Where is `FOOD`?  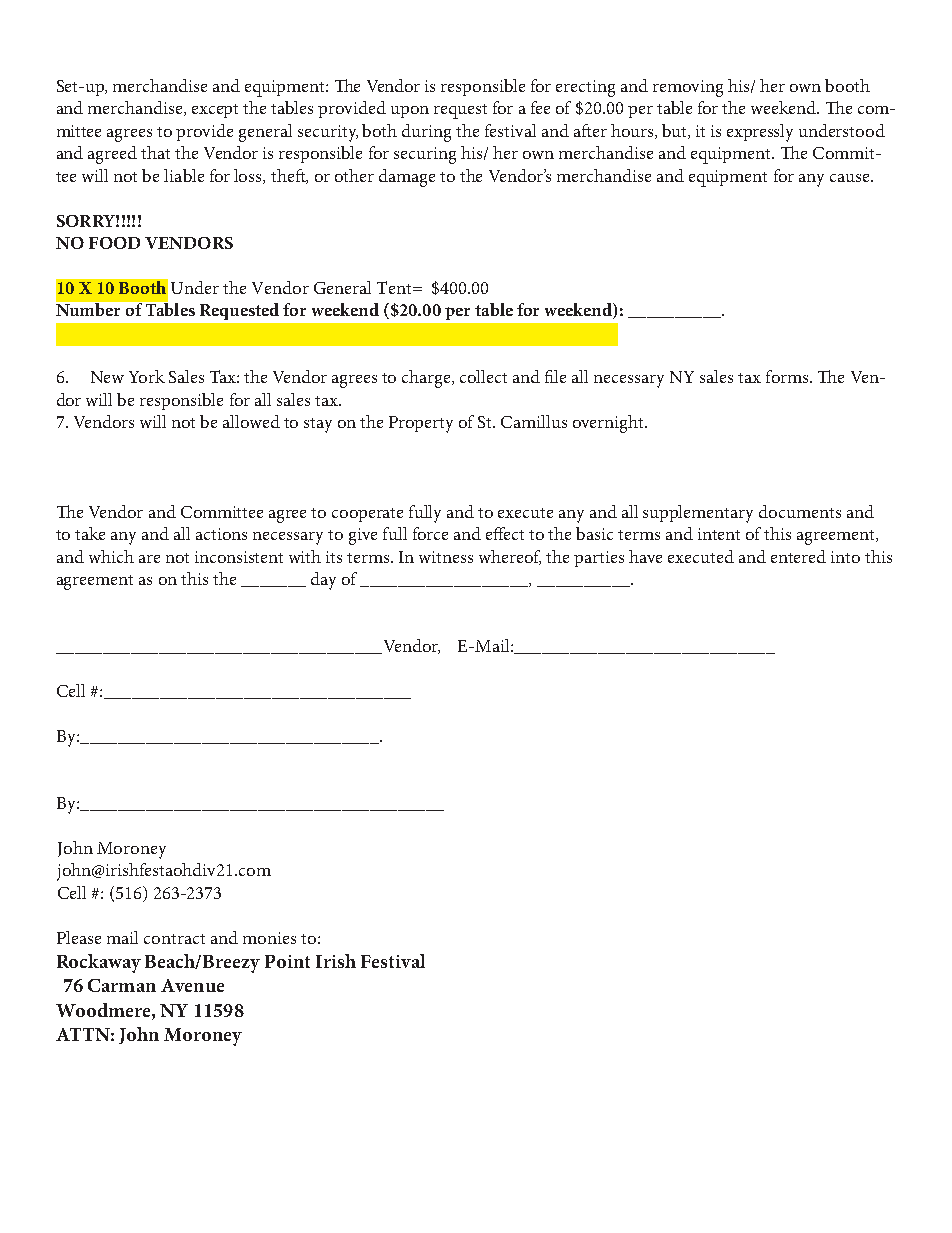
FOOD is located at coordinates (114, 243).
